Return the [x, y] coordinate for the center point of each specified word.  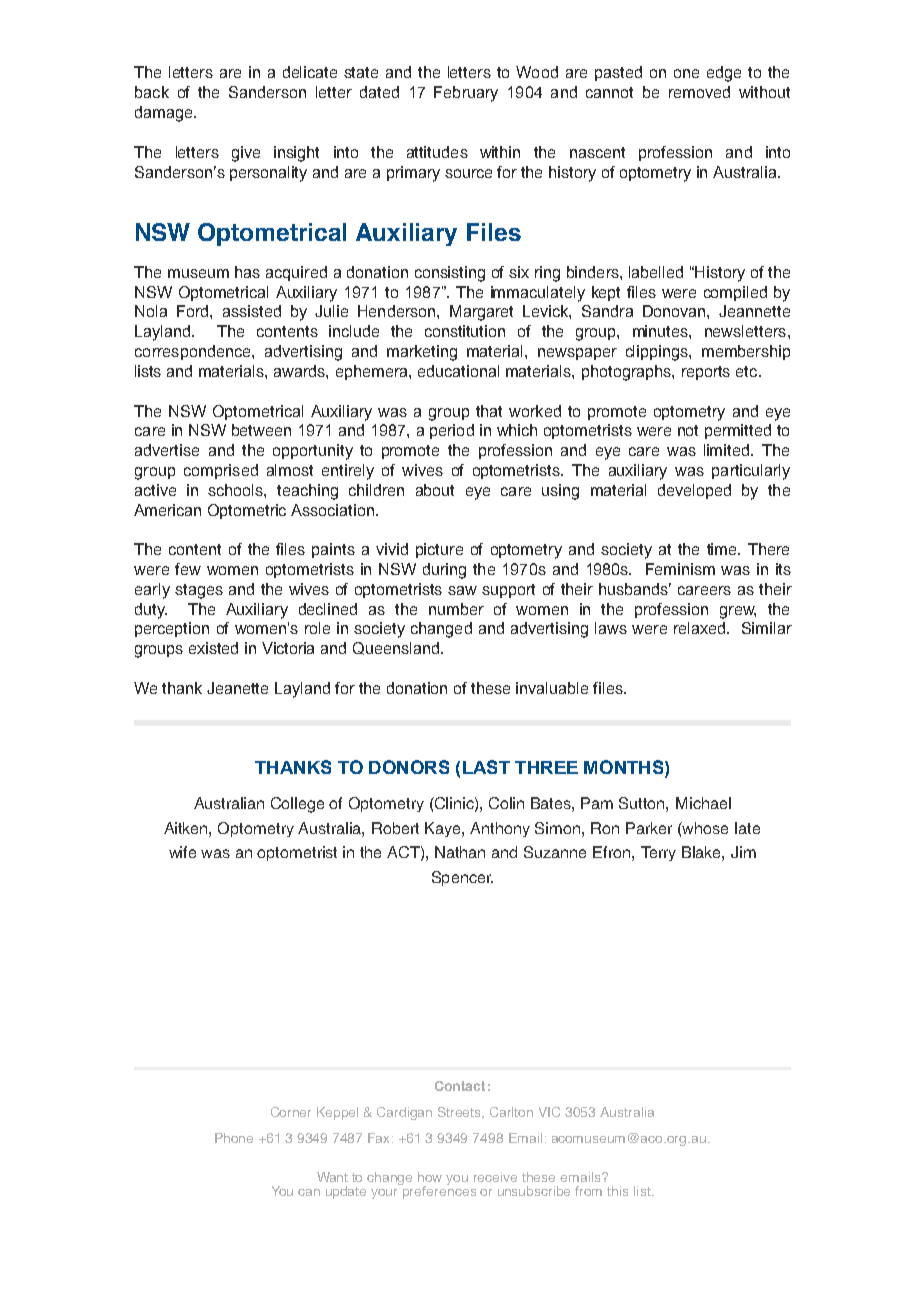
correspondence [194, 352]
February [466, 94]
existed [213, 648]
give [246, 154]
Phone [234, 1138]
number [456, 609]
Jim [743, 852]
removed [699, 92]
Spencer [462, 878]
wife [182, 852]
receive [495, 1177]
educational [458, 371]
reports [706, 373]
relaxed [701, 628]
